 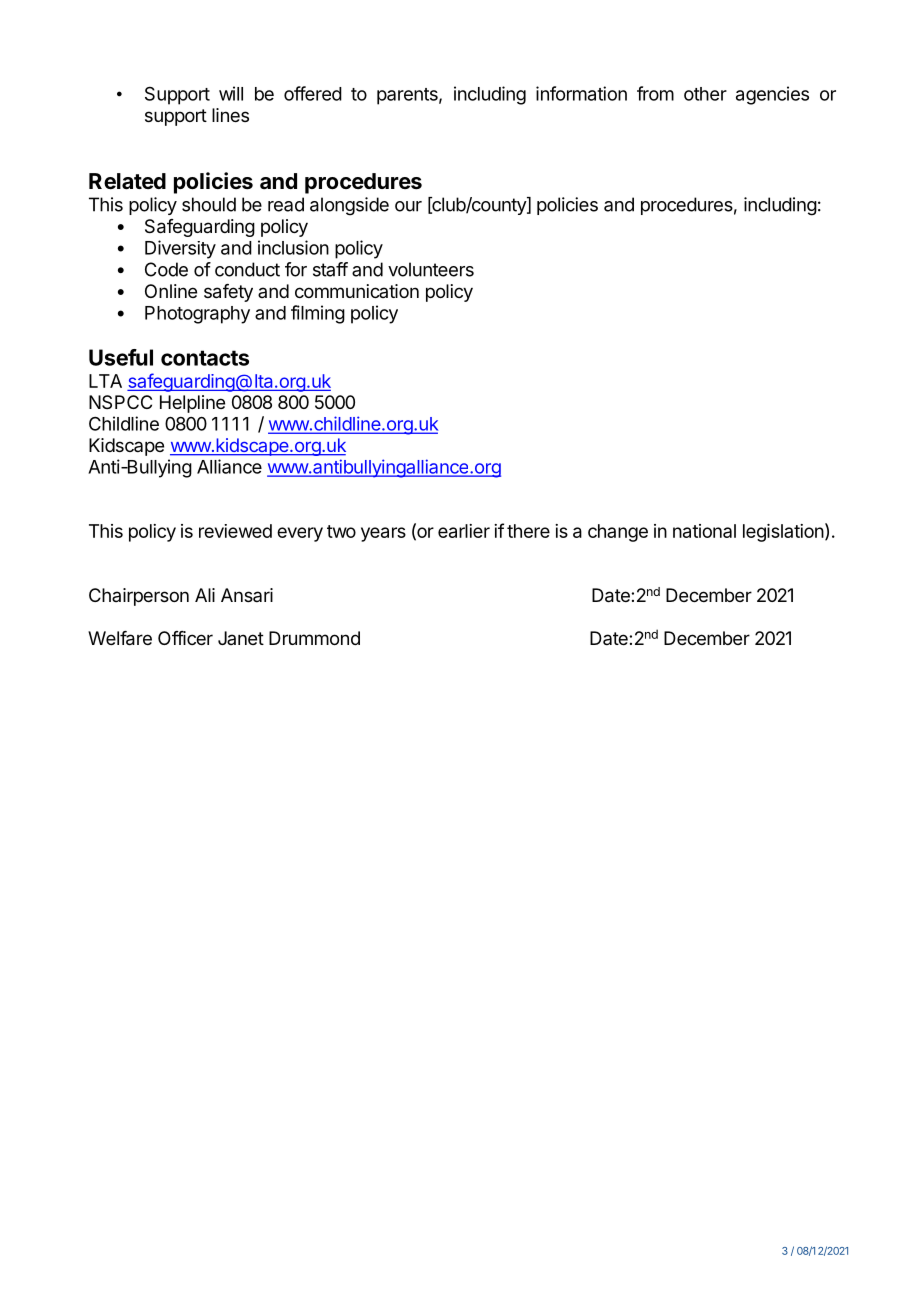 I want to click on national, so click(x=704, y=531).
